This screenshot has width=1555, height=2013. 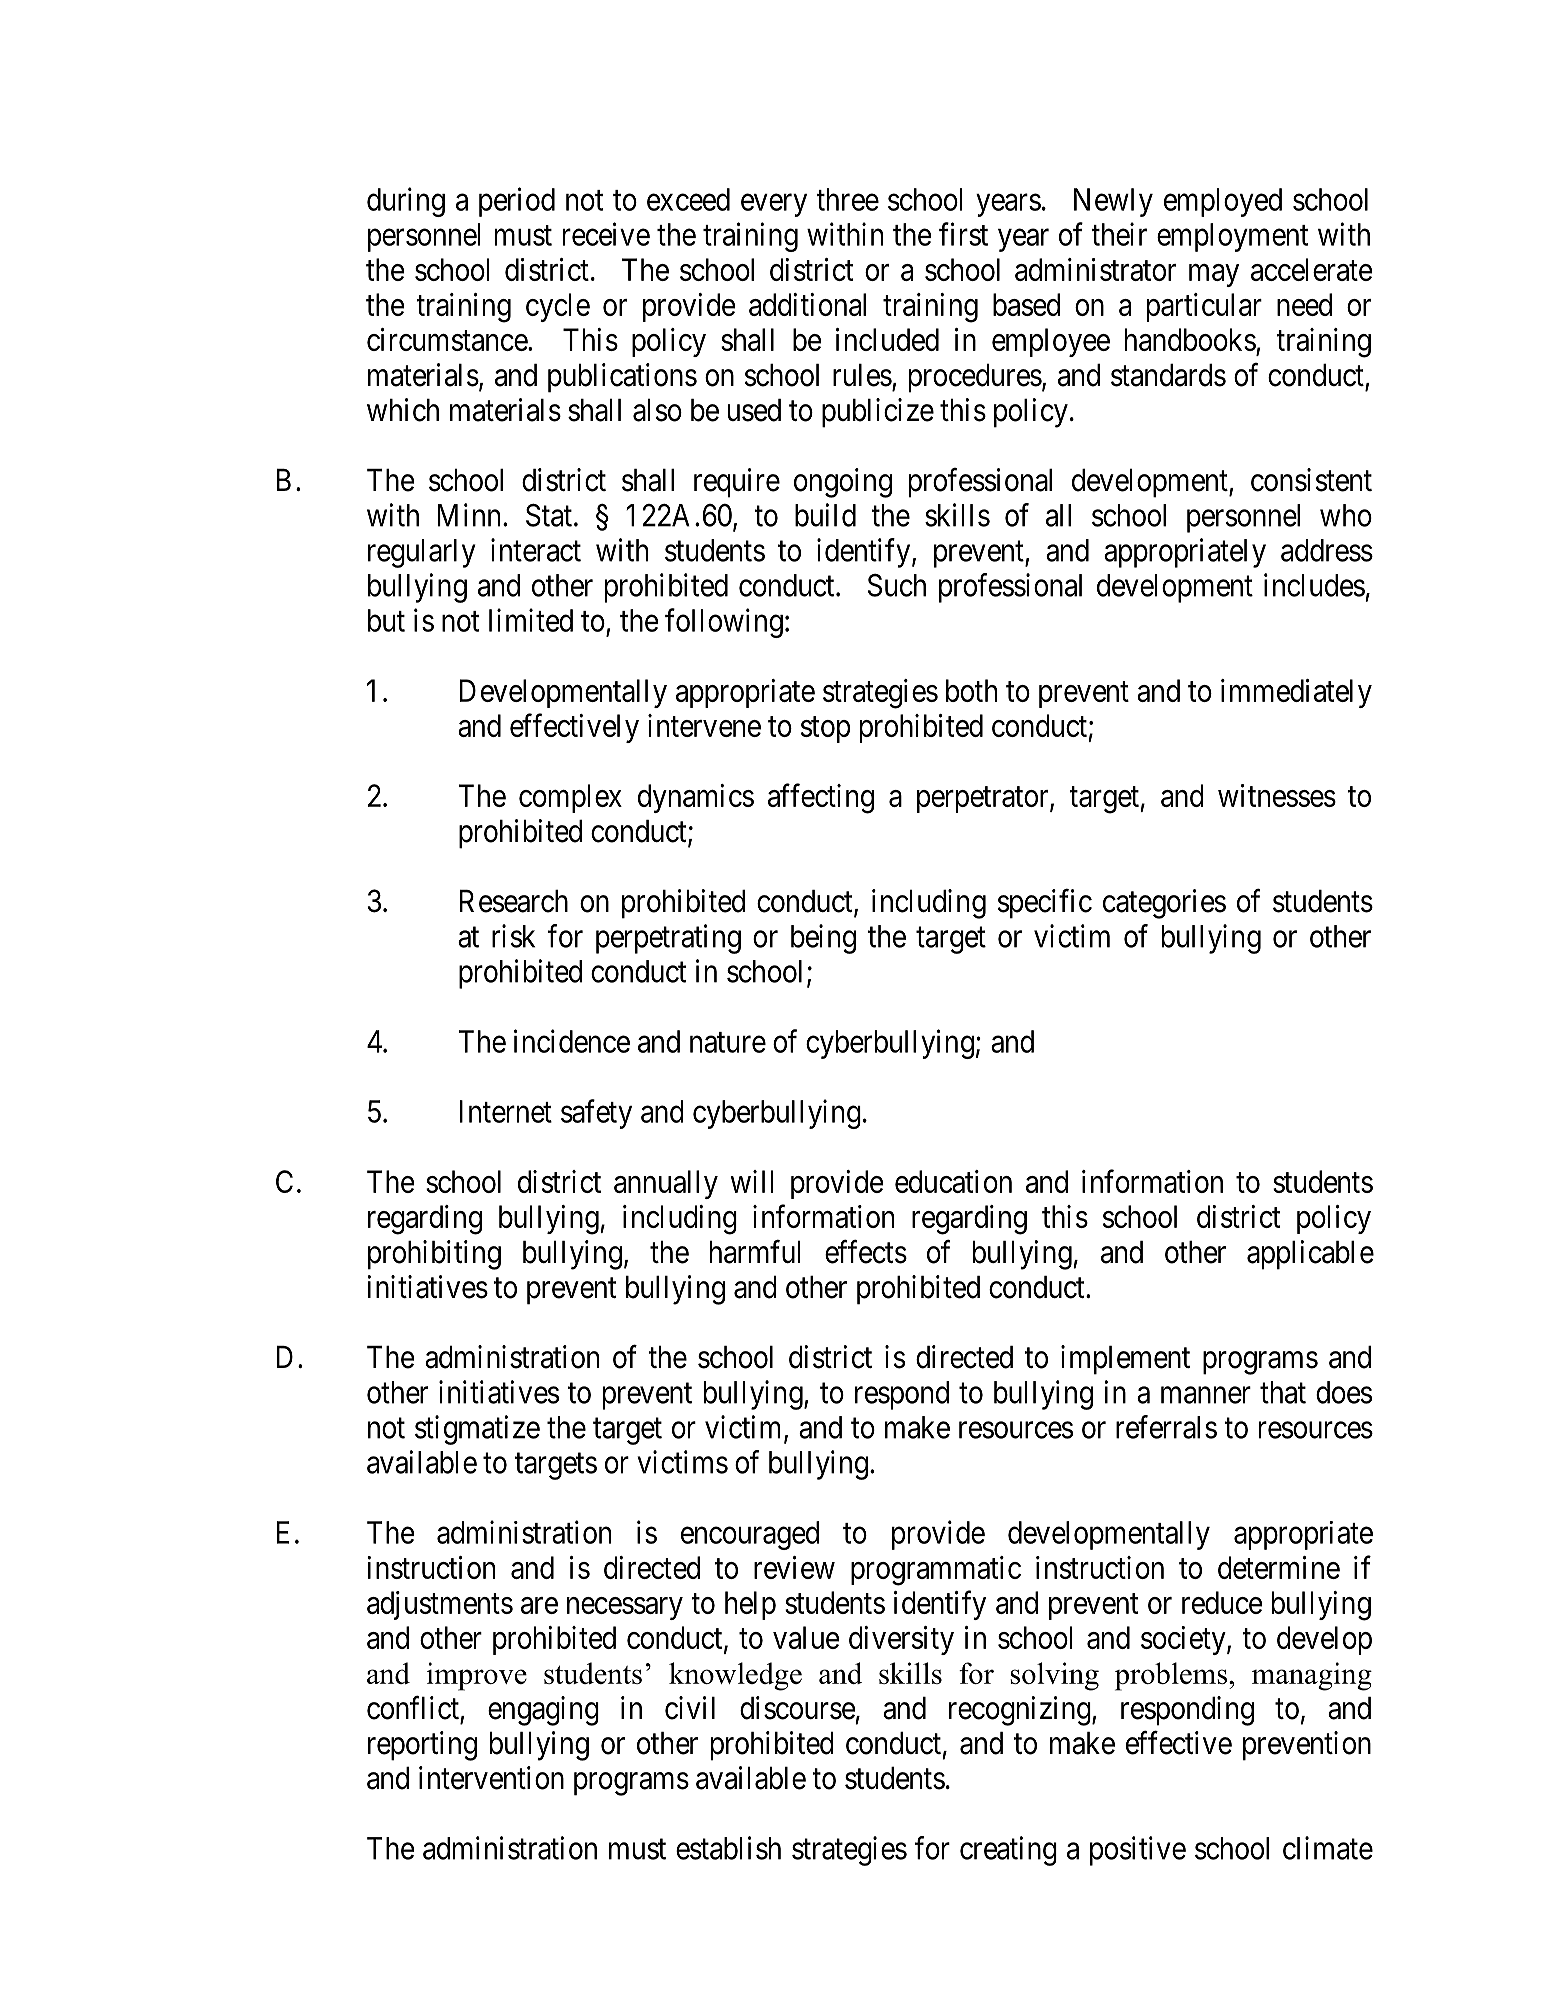 What do you see at coordinates (1232, 237) in the screenshot?
I see `employment` at bounding box center [1232, 237].
